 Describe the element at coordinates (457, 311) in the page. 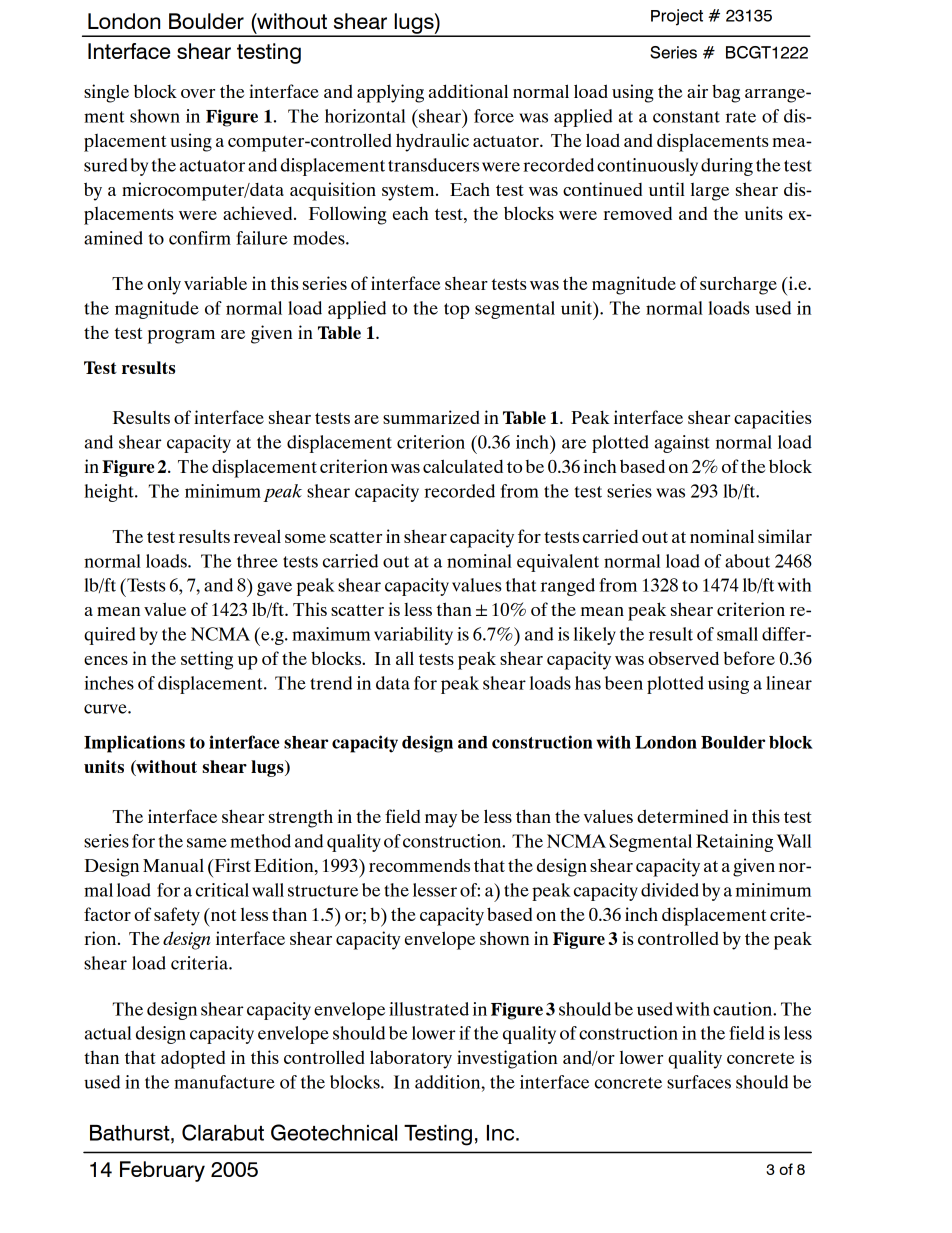

I see `top` at that location.
